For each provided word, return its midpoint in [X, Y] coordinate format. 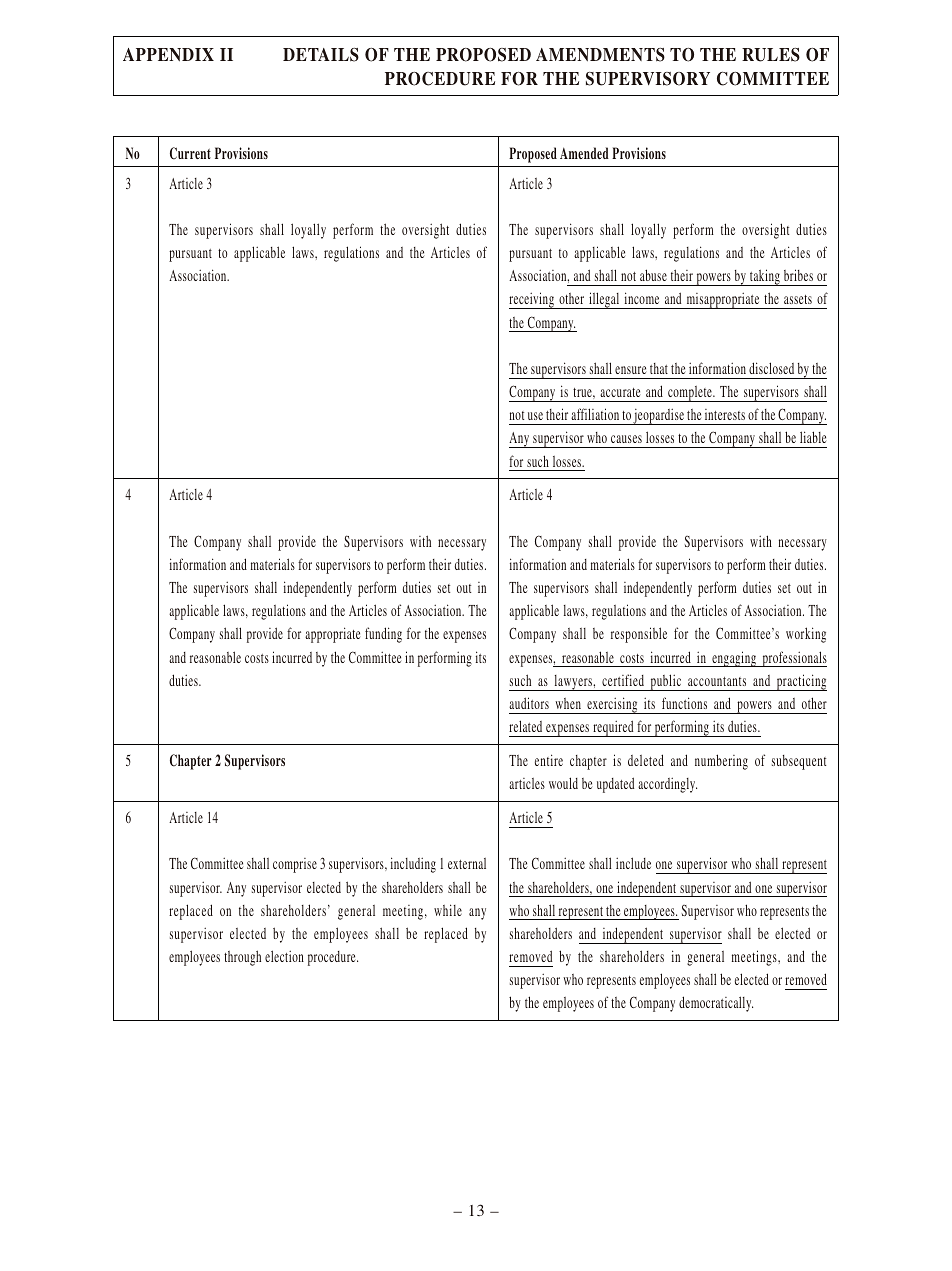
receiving [532, 300]
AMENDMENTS [600, 55]
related [525, 726]
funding [383, 635]
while [448, 910]
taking [765, 277]
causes [626, 439]
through [242, 958]
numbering [721, 762]
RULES [771, 55]
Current [190, 153]
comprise [295, 865]
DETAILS [321, 55]
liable [813, 437]
